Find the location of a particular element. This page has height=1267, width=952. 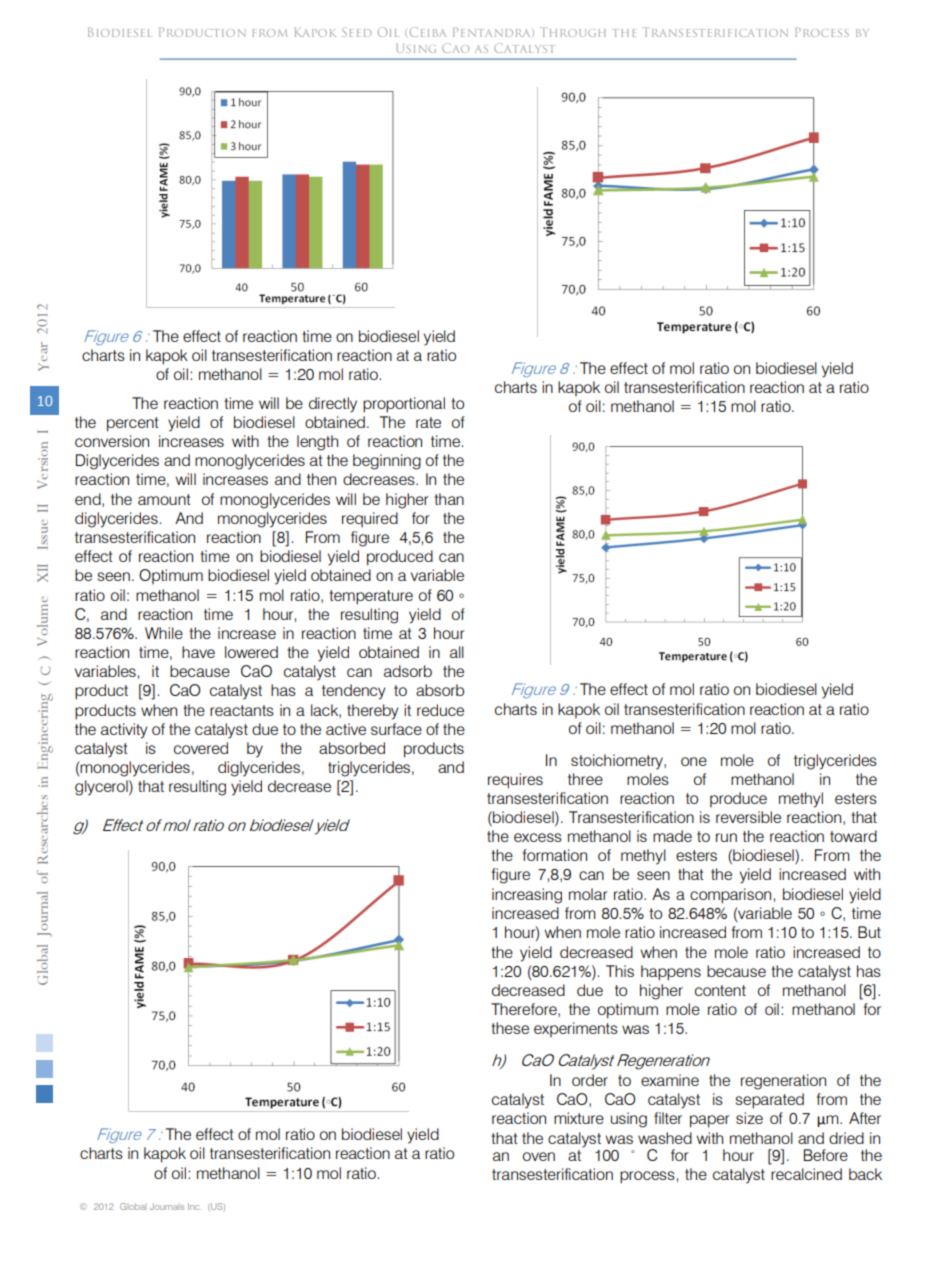

size is located at coordinates (749, 1118).
